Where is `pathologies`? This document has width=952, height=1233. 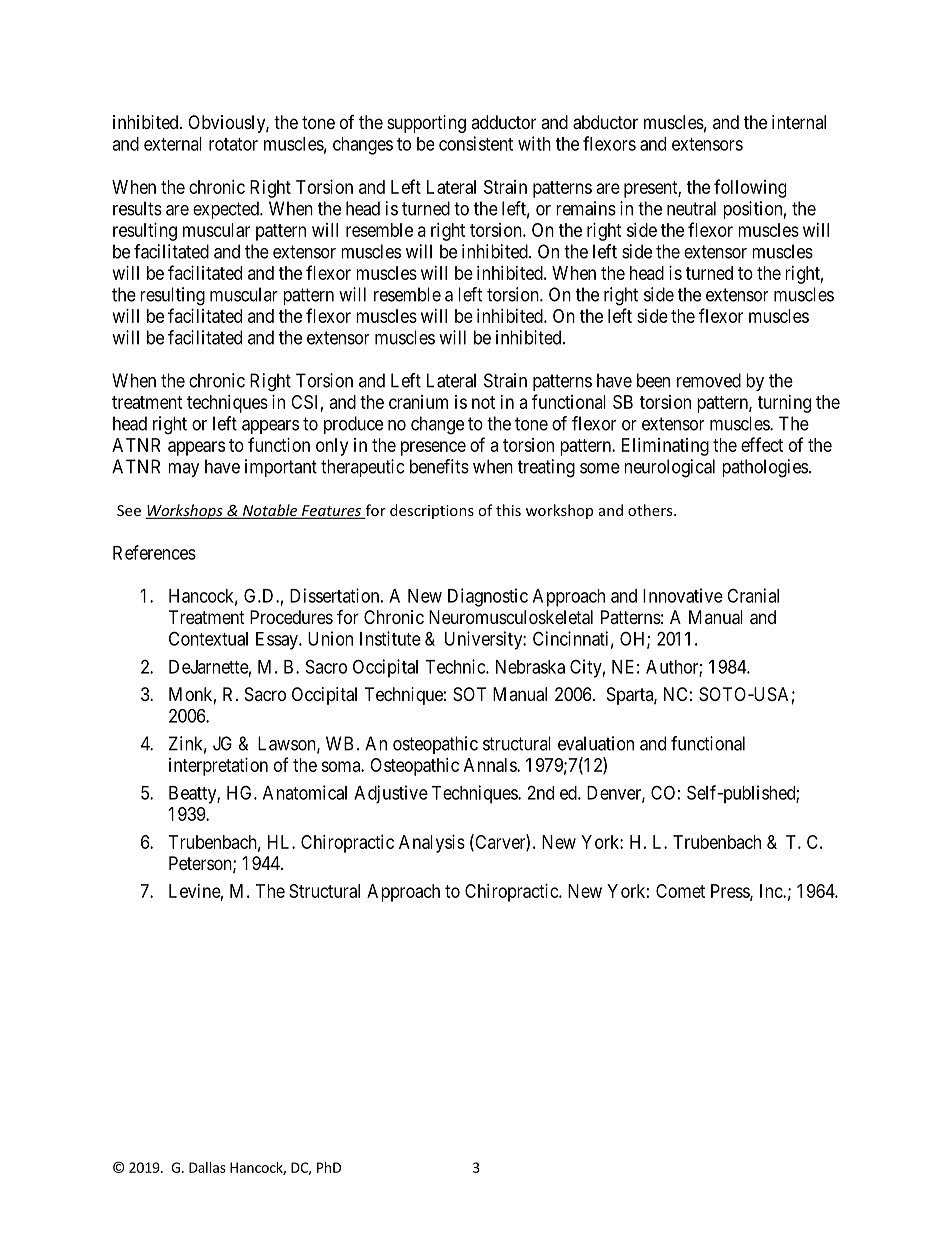 pathologies is located at coordinates (765, 468).
